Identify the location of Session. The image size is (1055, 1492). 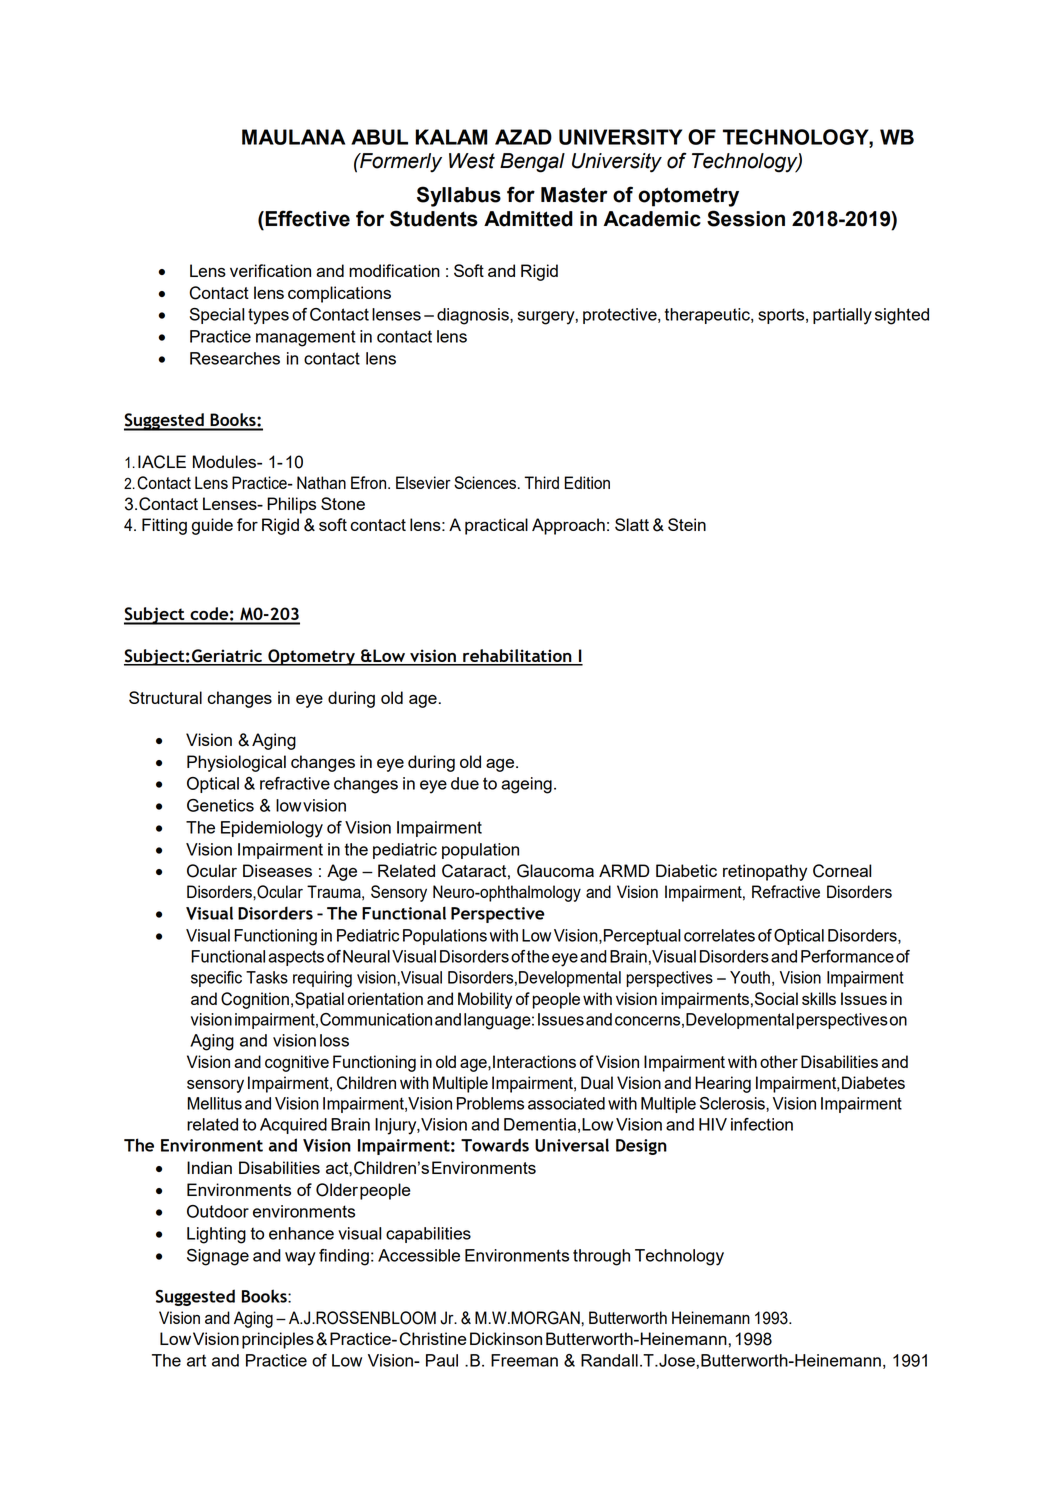
(746, 218).
